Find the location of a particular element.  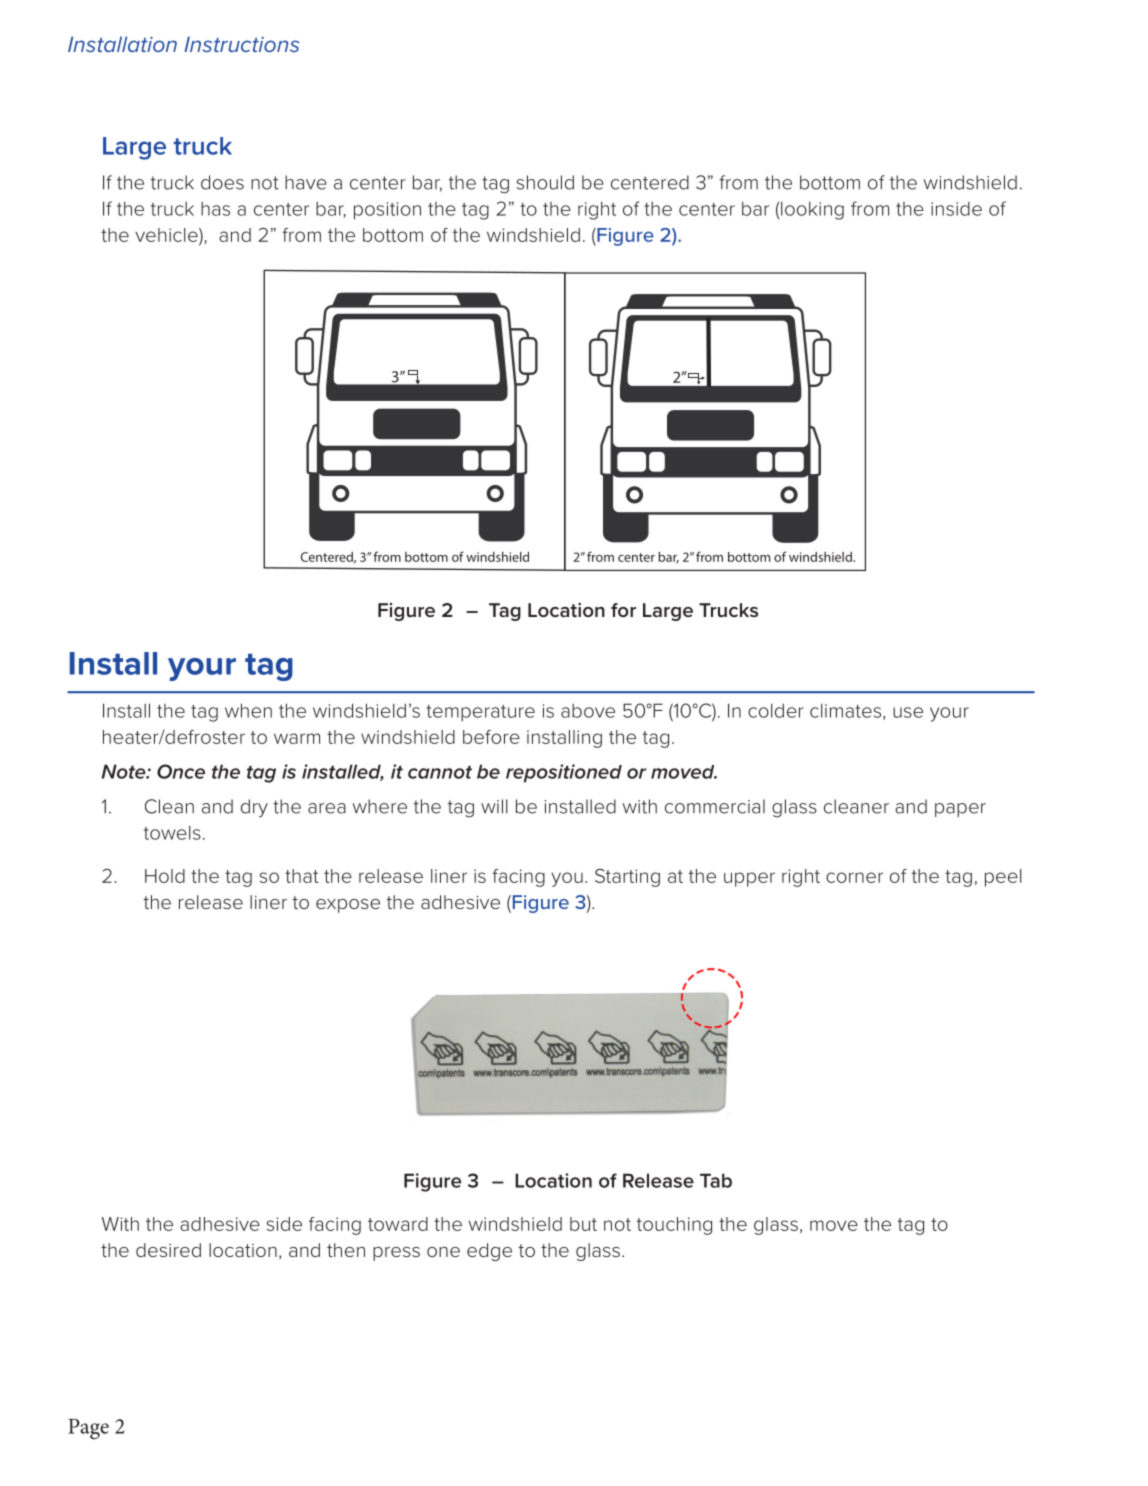

Hold is located at coordinates (165, 876).
